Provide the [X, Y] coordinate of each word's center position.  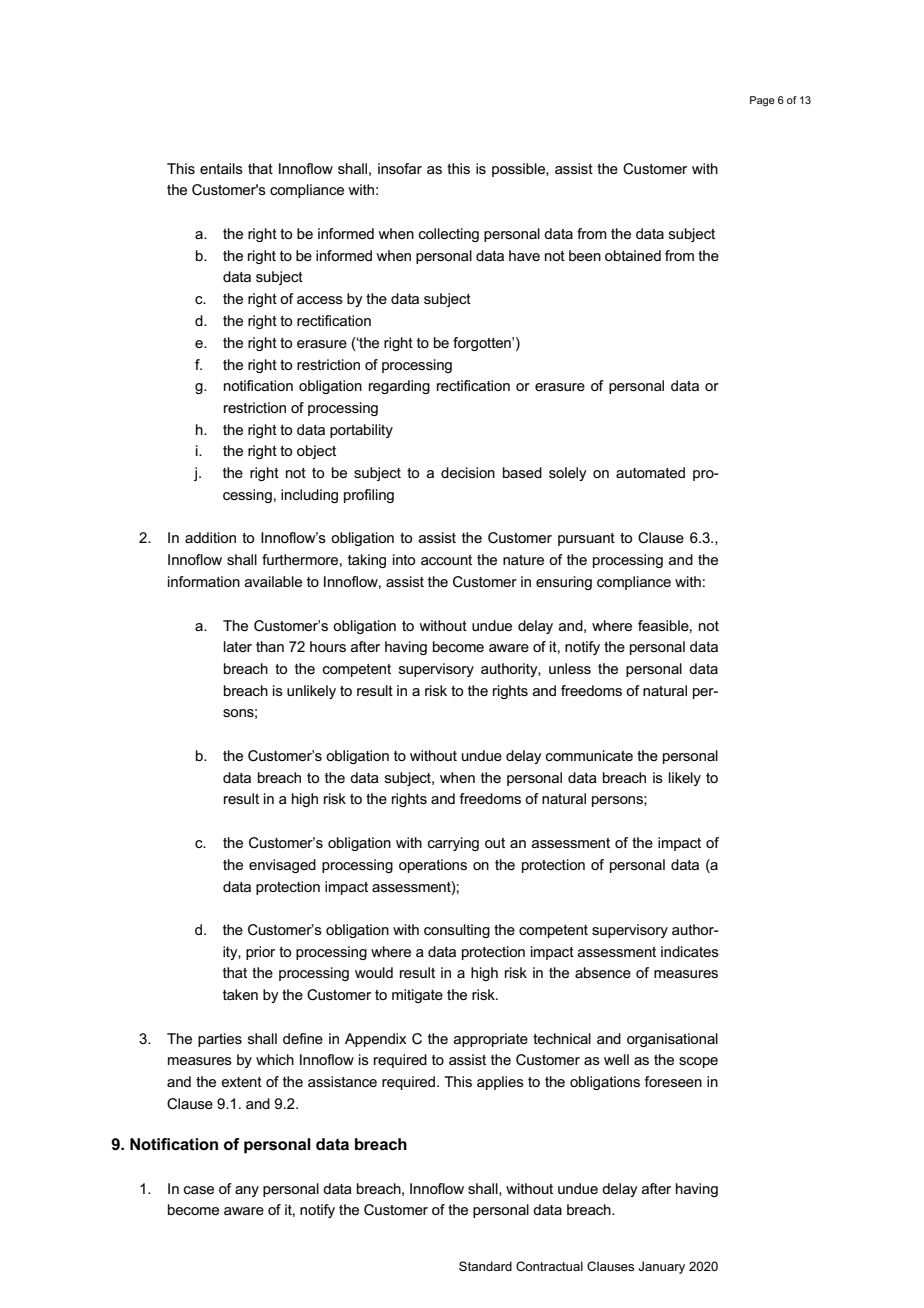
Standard [485, 1266]
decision [468, 472]
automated [650, 472]
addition [210, 537]
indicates [690, 951]
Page [762, 101]
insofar [400, 168]
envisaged [282, 866]
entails [221, 168]
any [247, 1191]
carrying [453, 844]
